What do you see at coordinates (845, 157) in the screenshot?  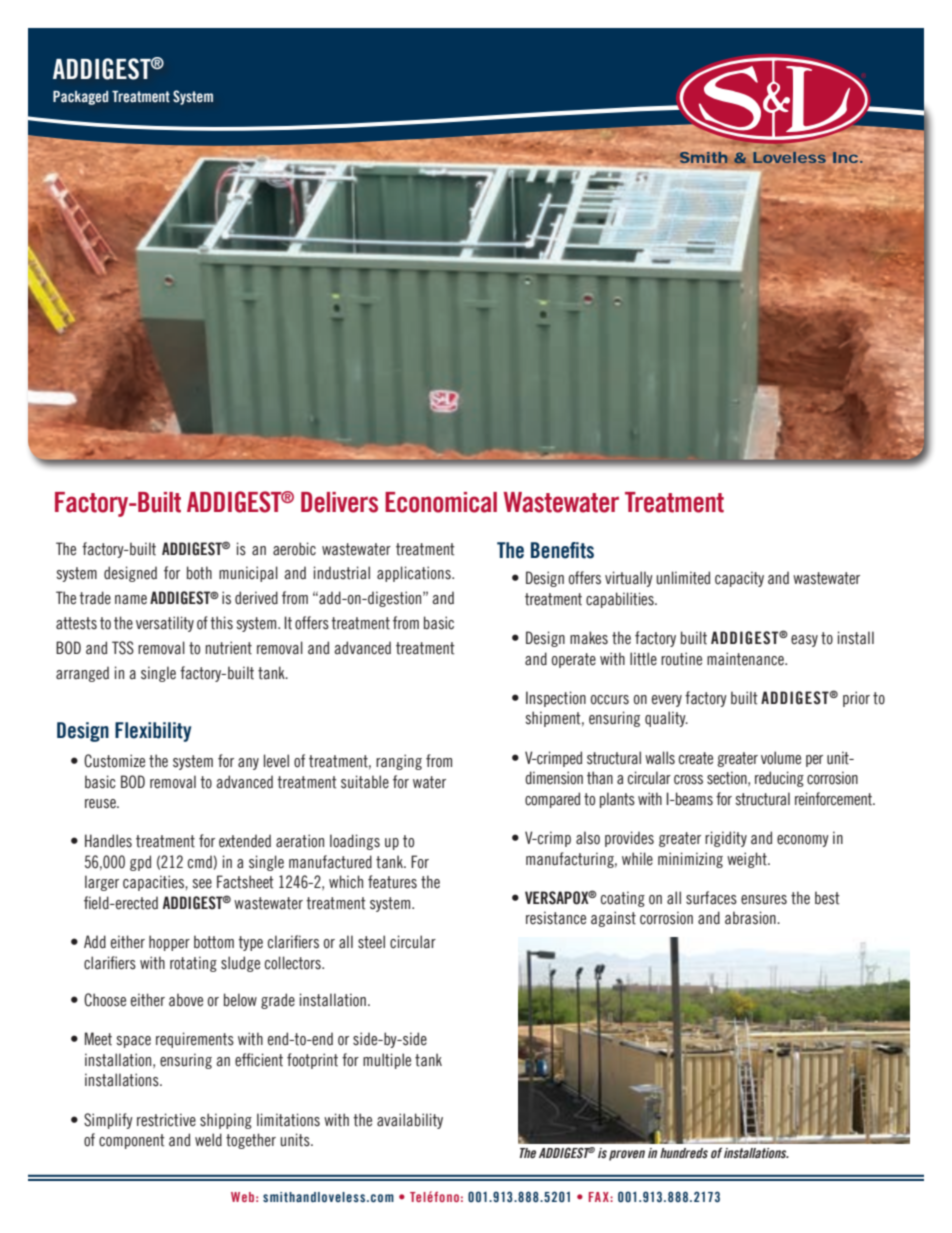 I see `Inc` at bounding box center [845, 157].
